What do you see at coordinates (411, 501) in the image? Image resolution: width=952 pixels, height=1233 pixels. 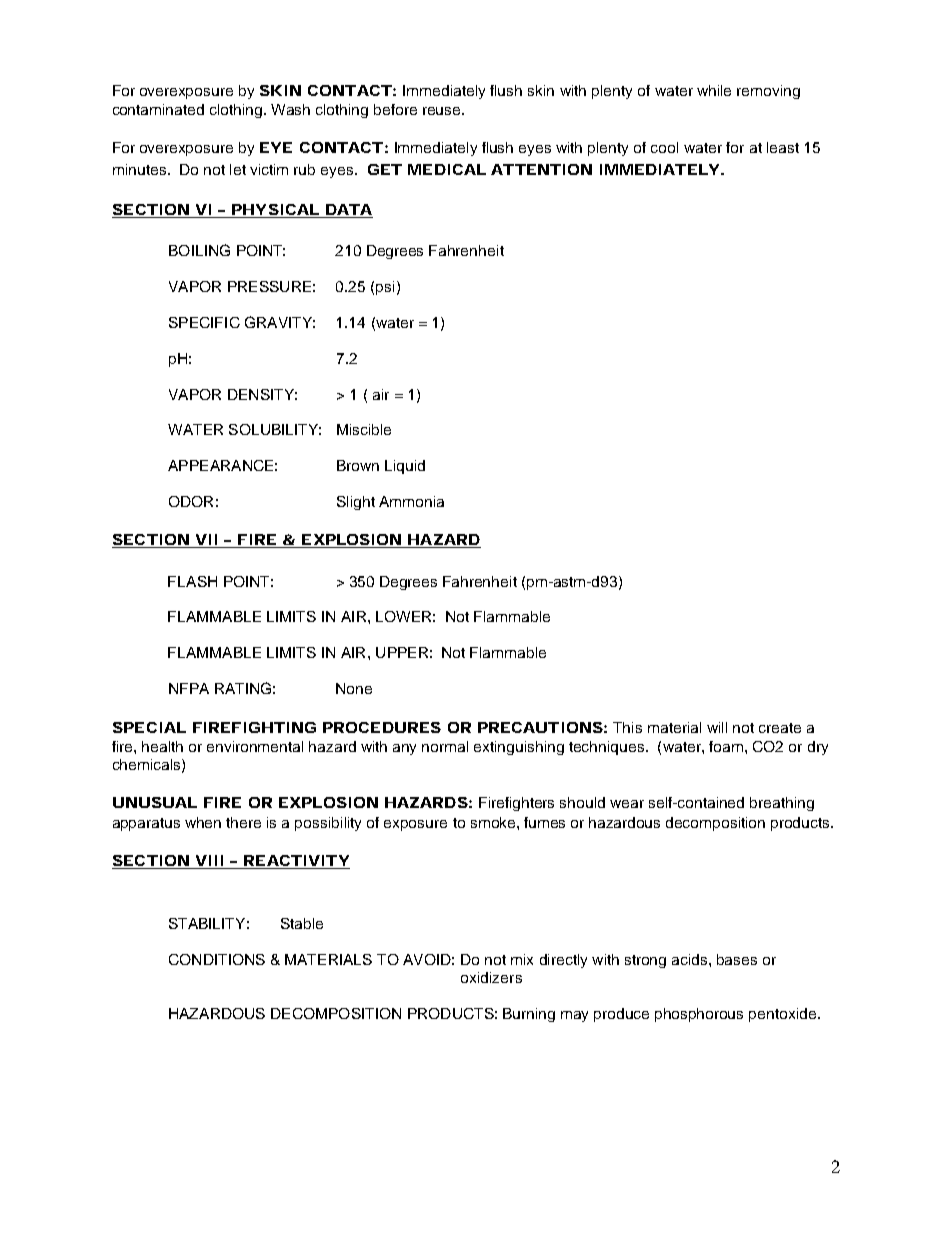 I see `Ammonia` at bounding box center [411, 501].
